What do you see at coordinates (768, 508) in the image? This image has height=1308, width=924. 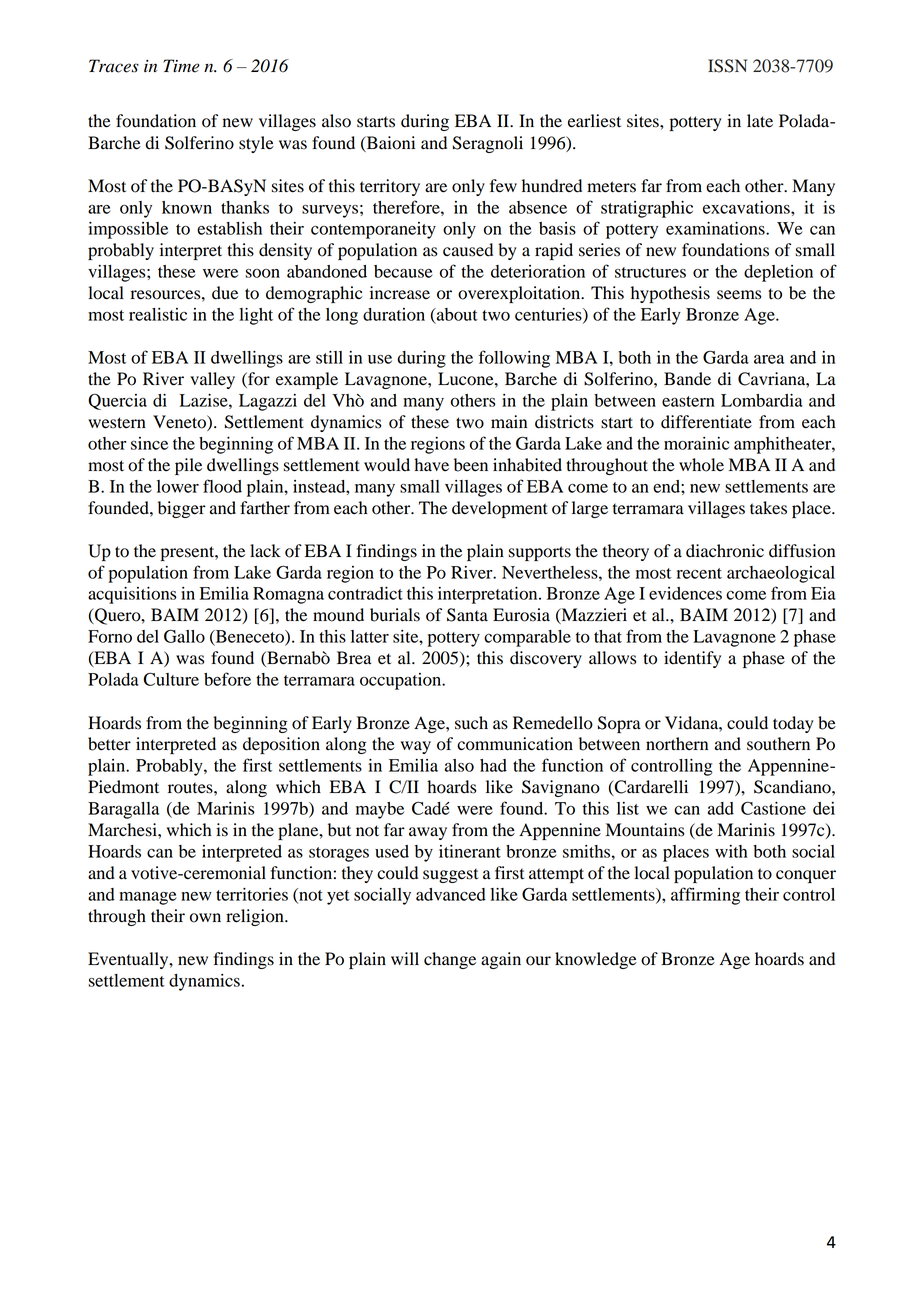 I see `takes` at bounding box center [768, 508].
